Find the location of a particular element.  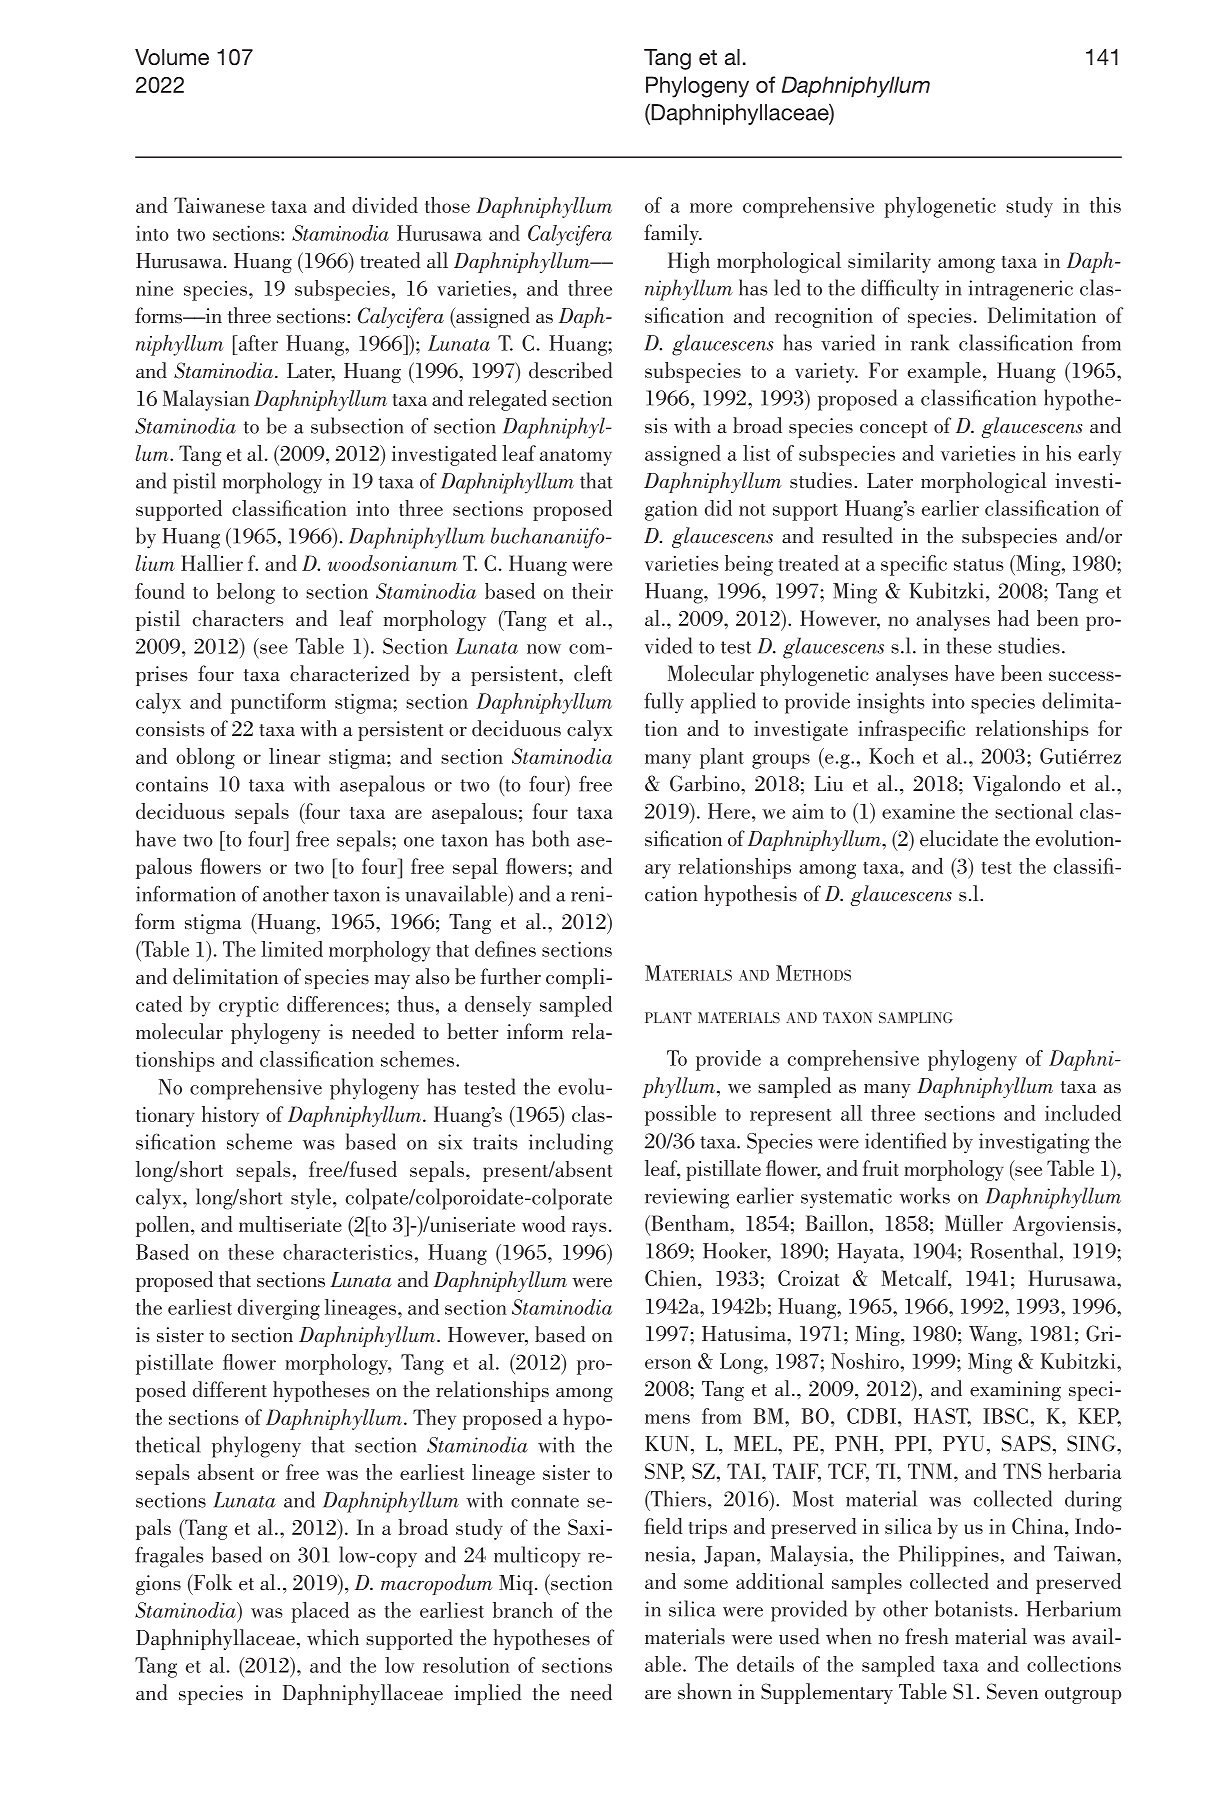

Chien is located at coordinates (672, 1278).
